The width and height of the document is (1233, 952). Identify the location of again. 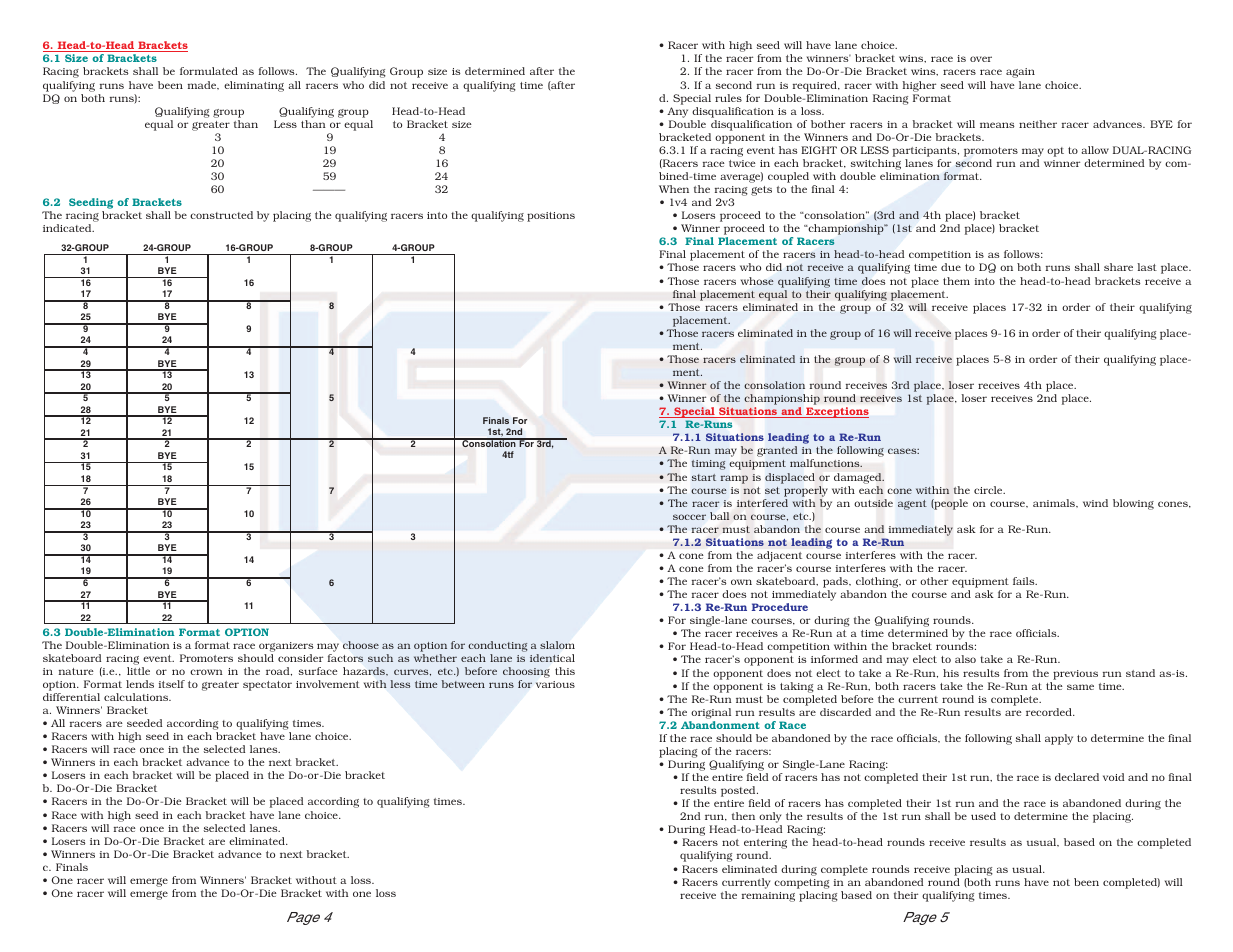
(1020, 73).
